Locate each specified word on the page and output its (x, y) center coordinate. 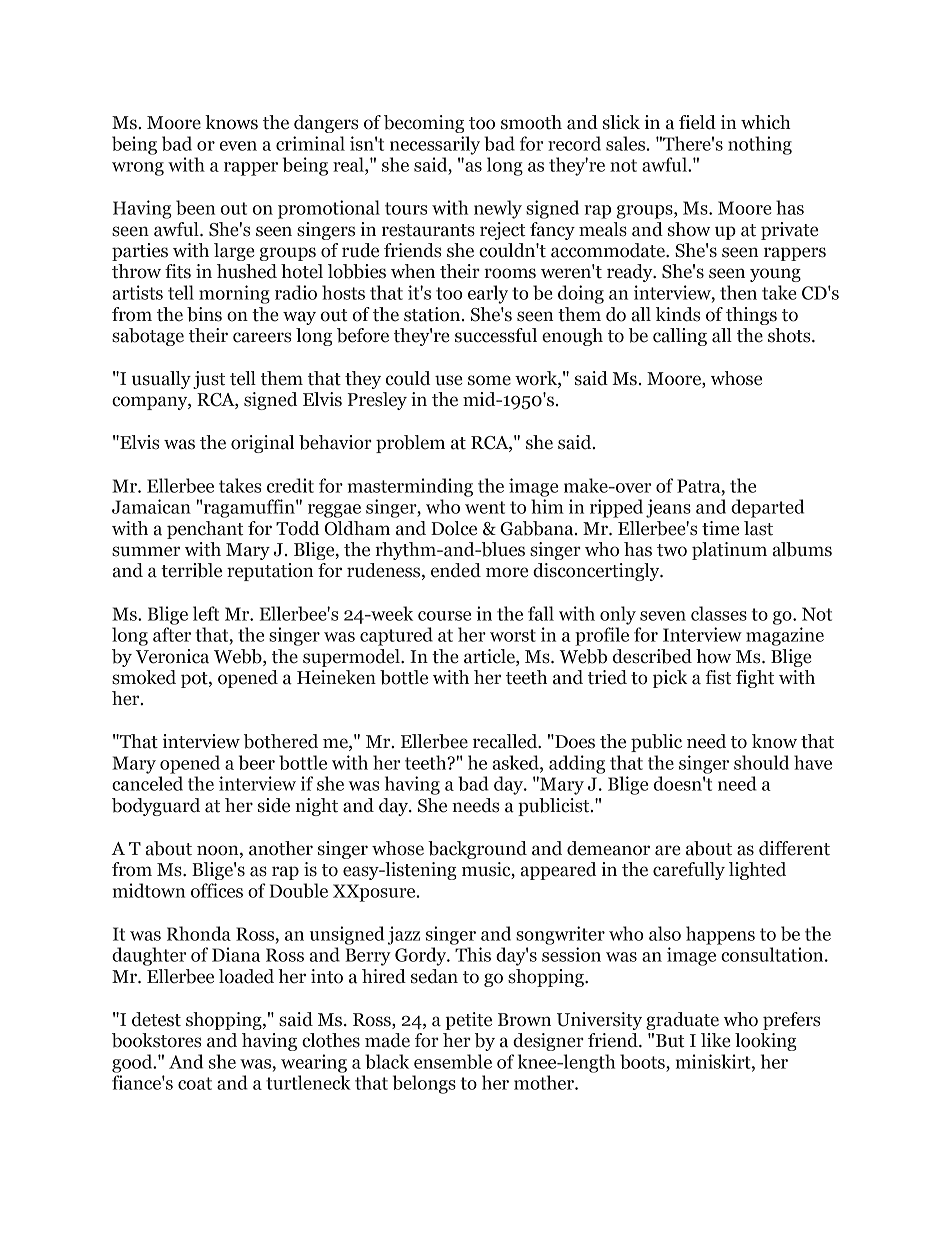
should (761, 762)
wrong (138, 169)
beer (257, 762)
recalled (506, 741)
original (262, 444)
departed (767, 508)
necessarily (435, 145)
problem (410, 444)
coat (195, 1083)
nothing (760, 145)
